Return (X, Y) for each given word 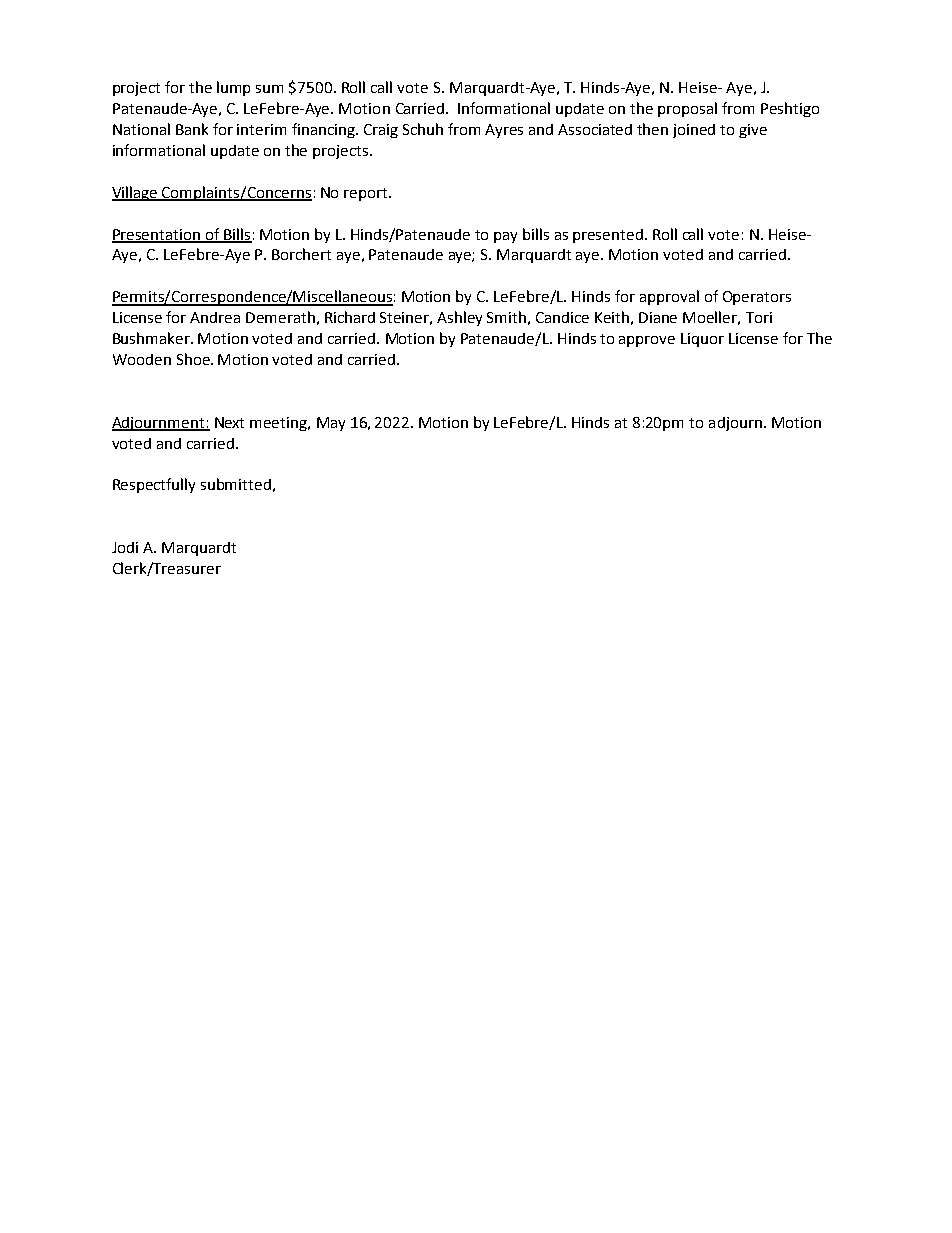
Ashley (459, 318)
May (331, 424)
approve (647, 341)
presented (608, 236)
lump (233, 88)
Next (229, 422)
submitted (236, 484)
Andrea (215, 317)
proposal (687, 109)
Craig (381, 131)
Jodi (125, 547)
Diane (658, 317)
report (367, 194)
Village (136, 193)
